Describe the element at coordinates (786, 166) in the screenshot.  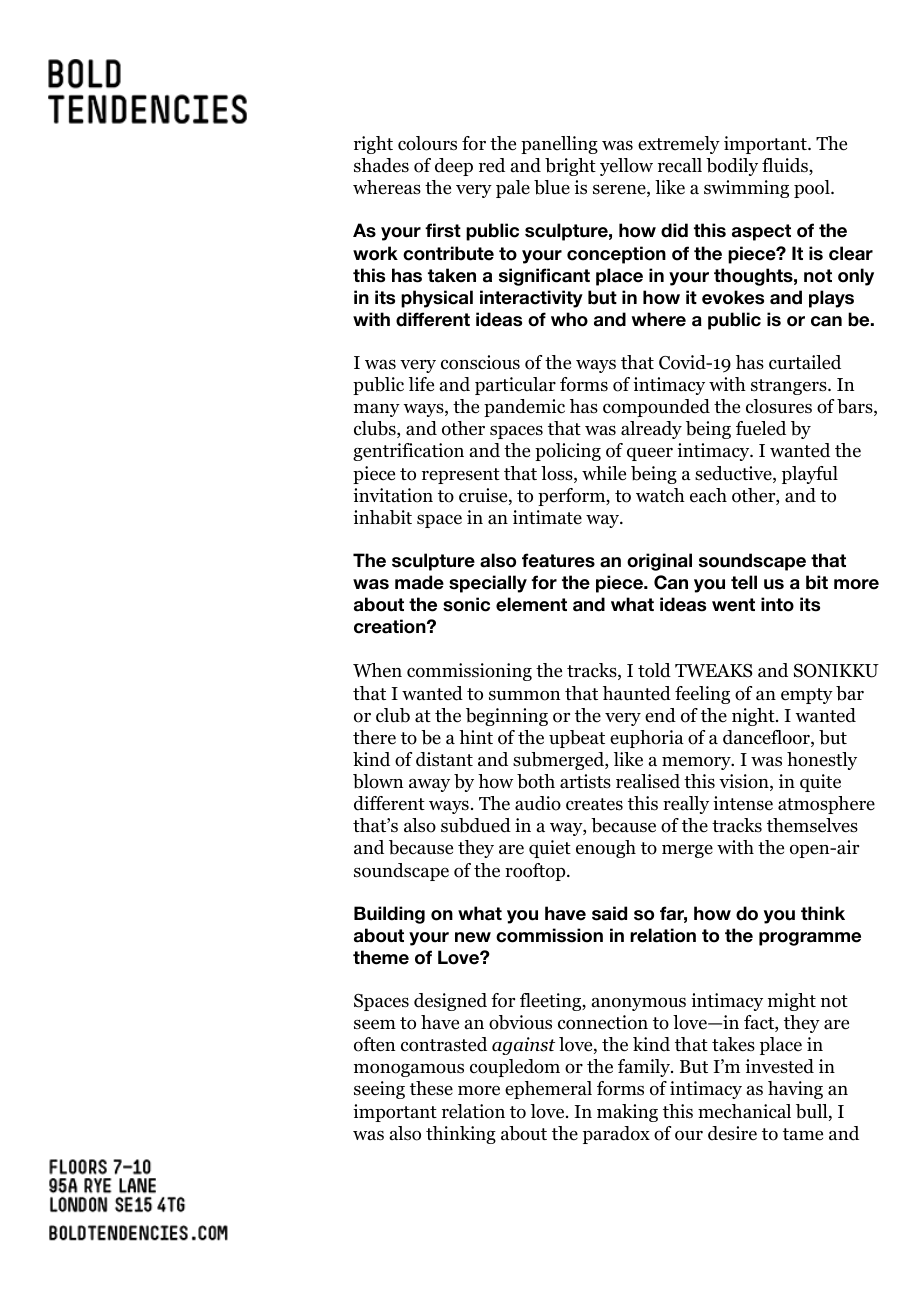
I see `fluids` at that location.
